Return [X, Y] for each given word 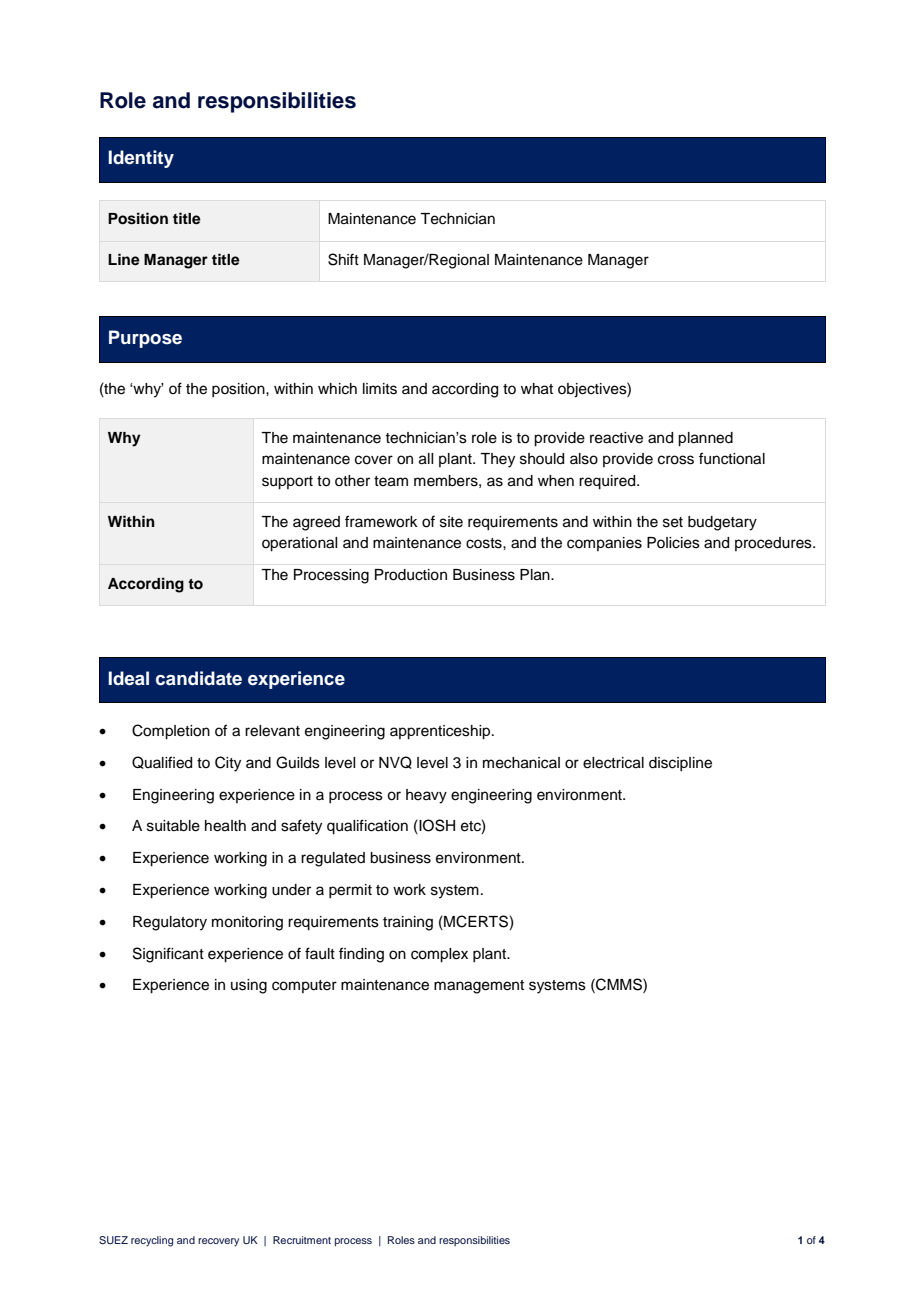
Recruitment [302, 1240]
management [479, 987]
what [537, 389]
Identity [141, 159]
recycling [152, 1241]
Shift [343, 259]
